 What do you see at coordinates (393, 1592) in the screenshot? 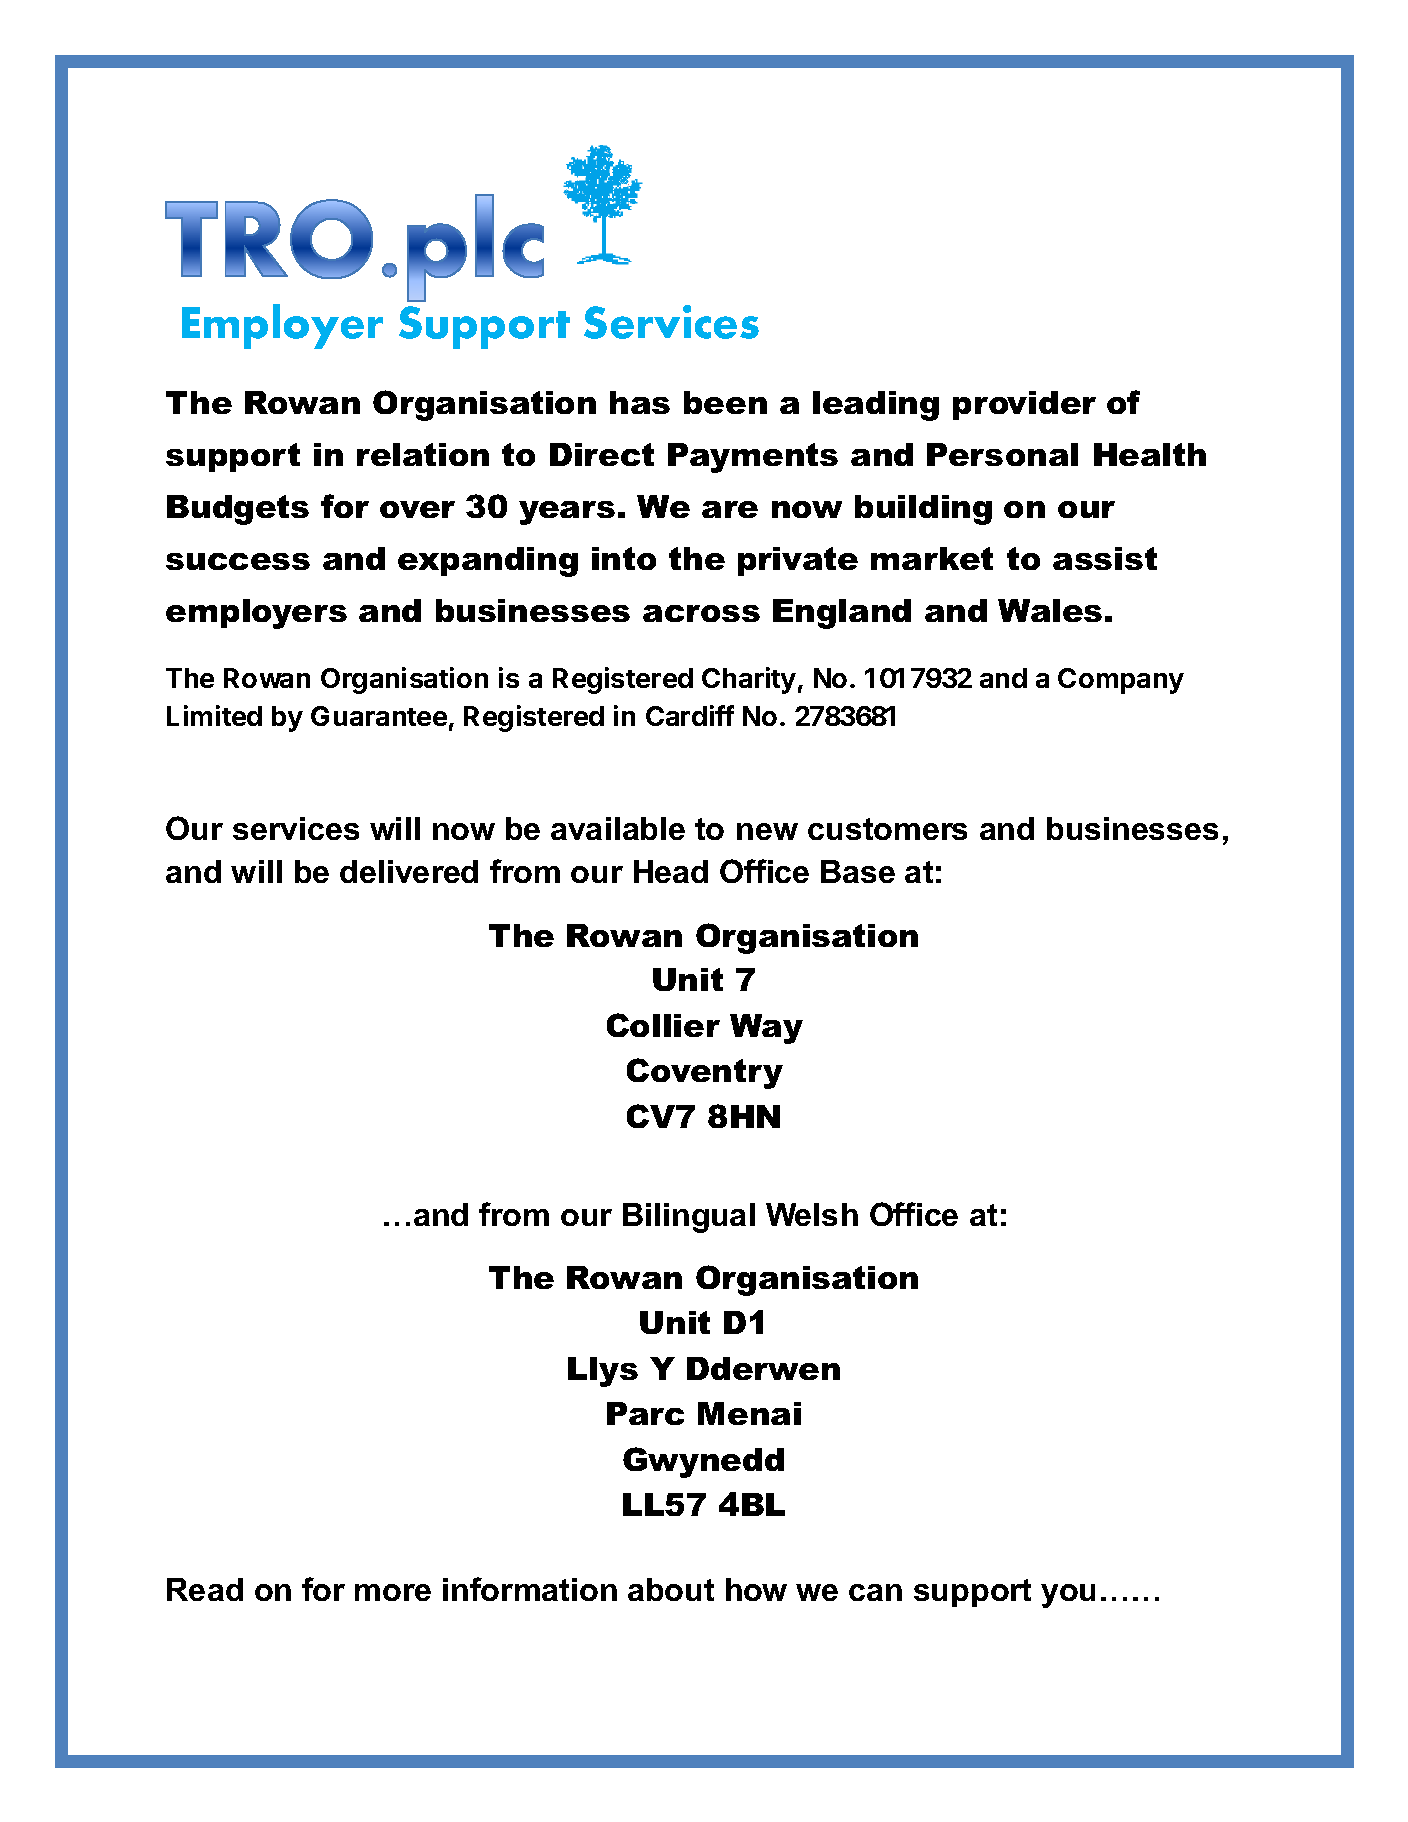
I see `more` at bounding box center [393, 1592].
